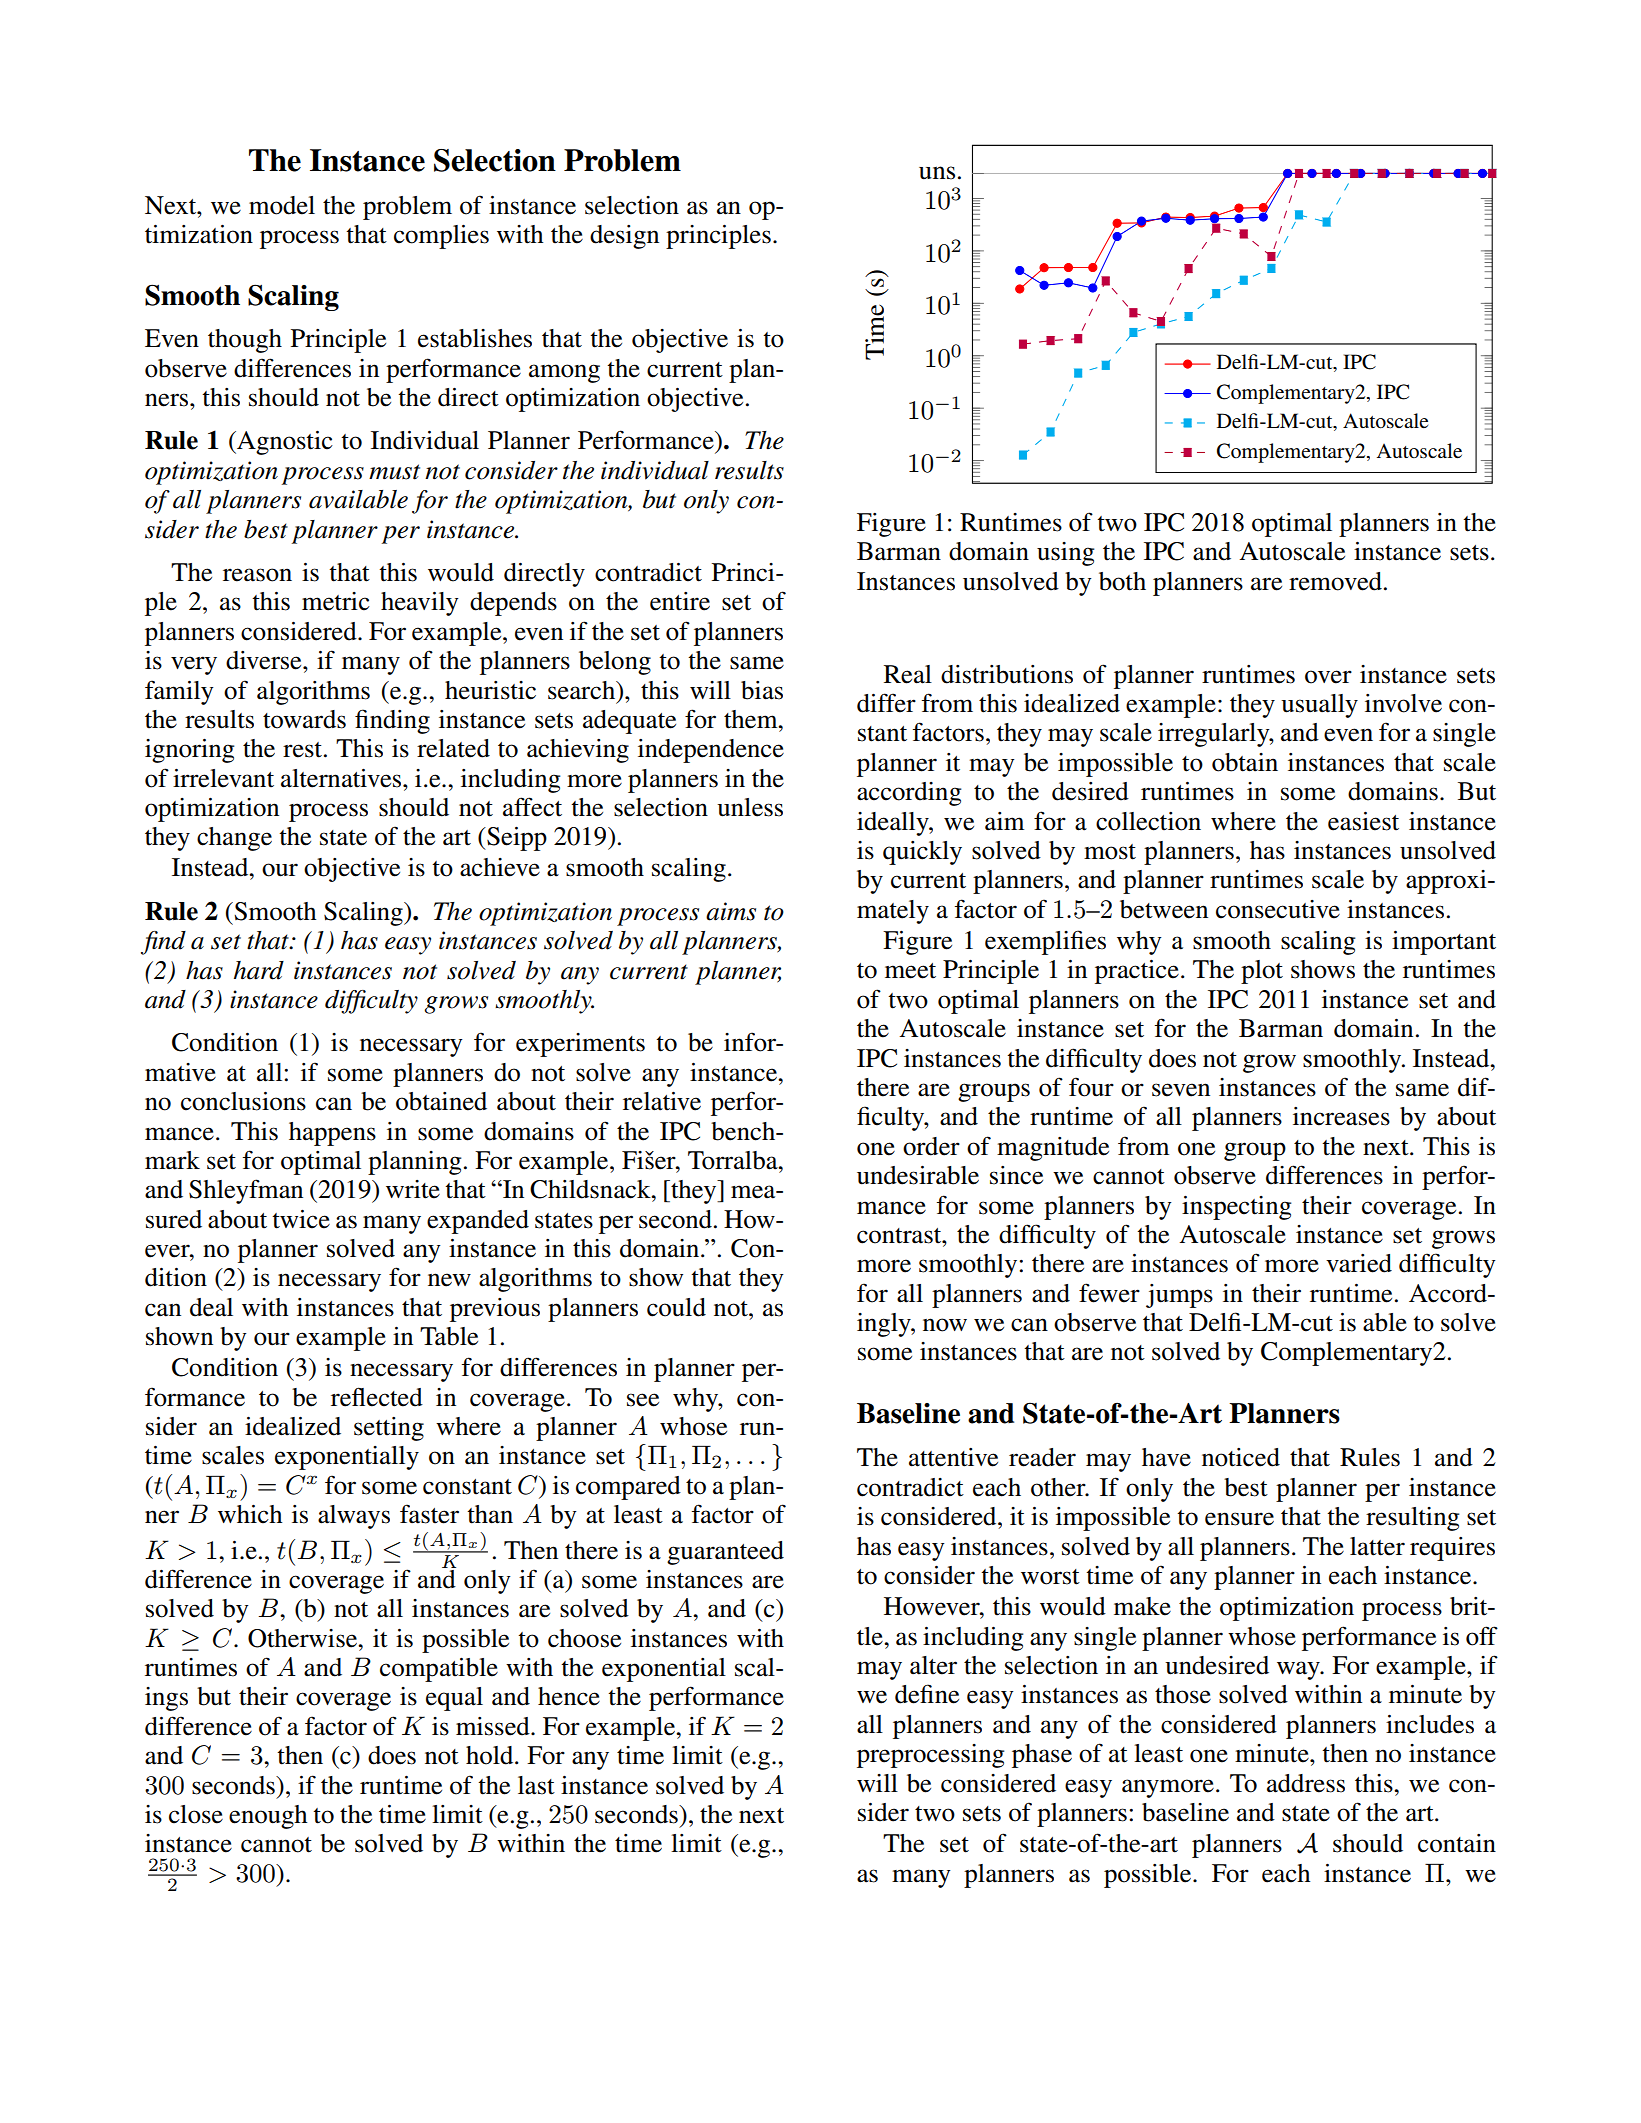 This document has height=2123, width=1641. What do you see at coordinates (908, 674) in the document?
I see `Real` at bounding box center [908, 674].
